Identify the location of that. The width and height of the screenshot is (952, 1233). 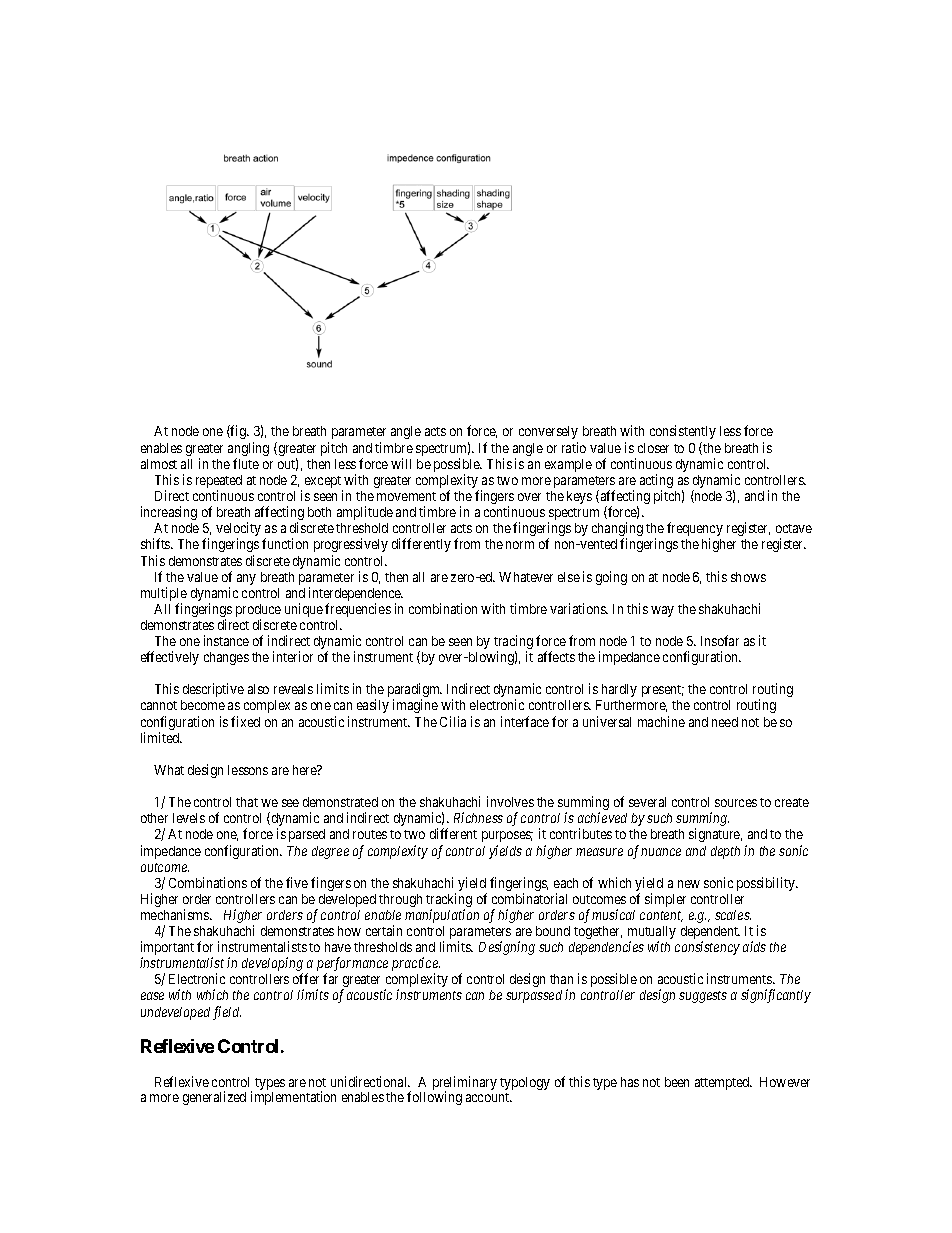
(247, 802).
